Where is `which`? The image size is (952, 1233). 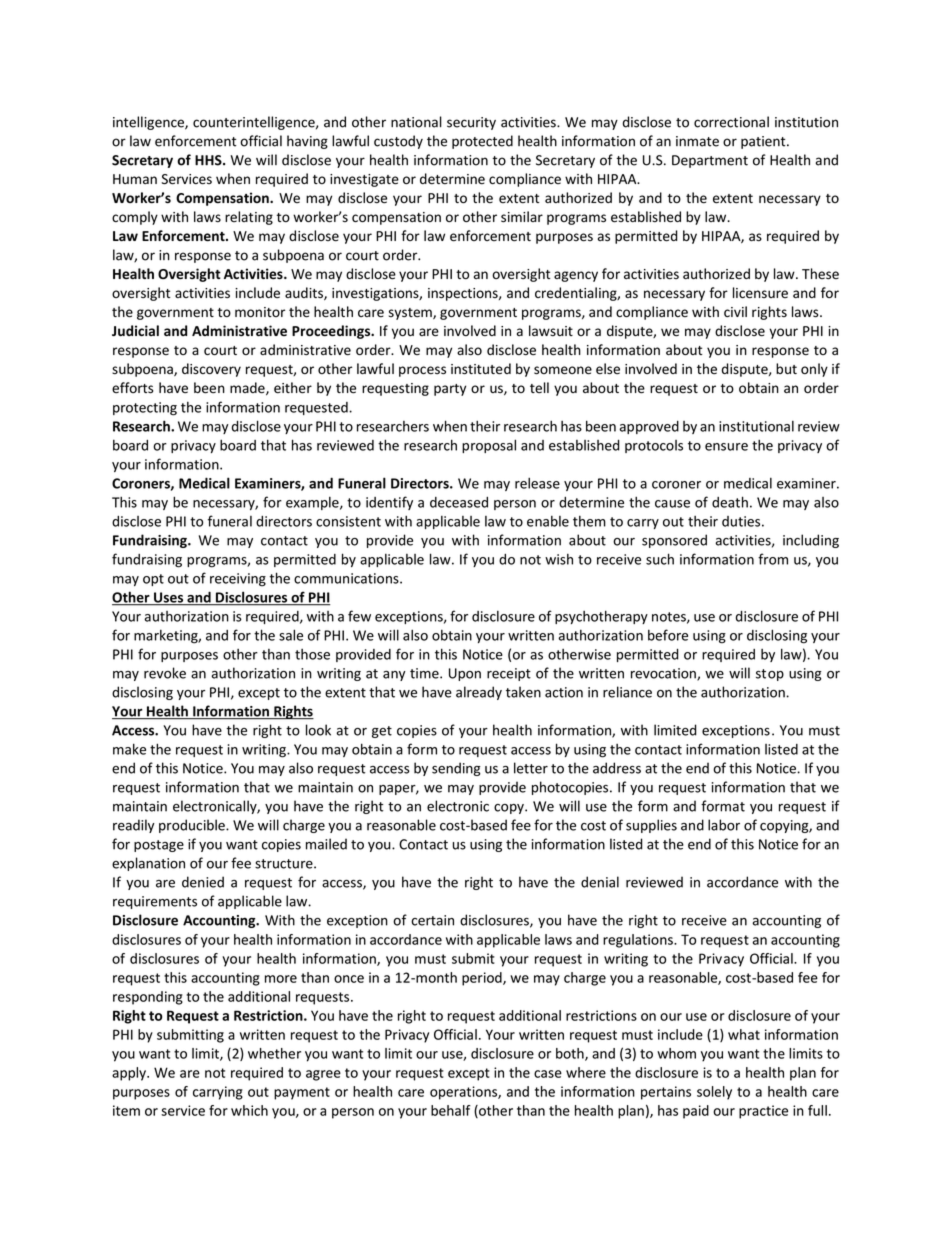
which is located at coordinates (249, 1110).
